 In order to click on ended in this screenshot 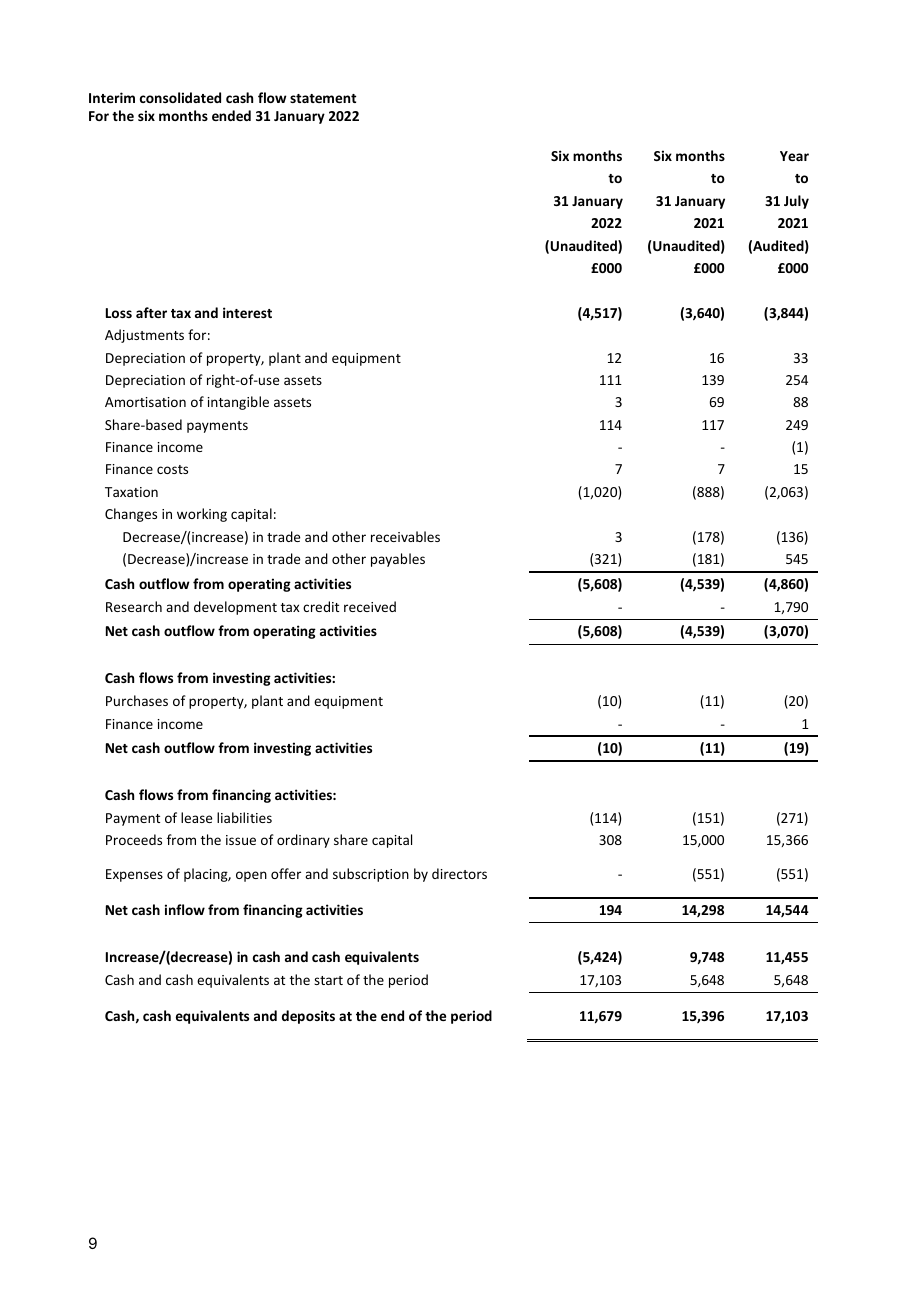, I will do `click(231, 115)`.
